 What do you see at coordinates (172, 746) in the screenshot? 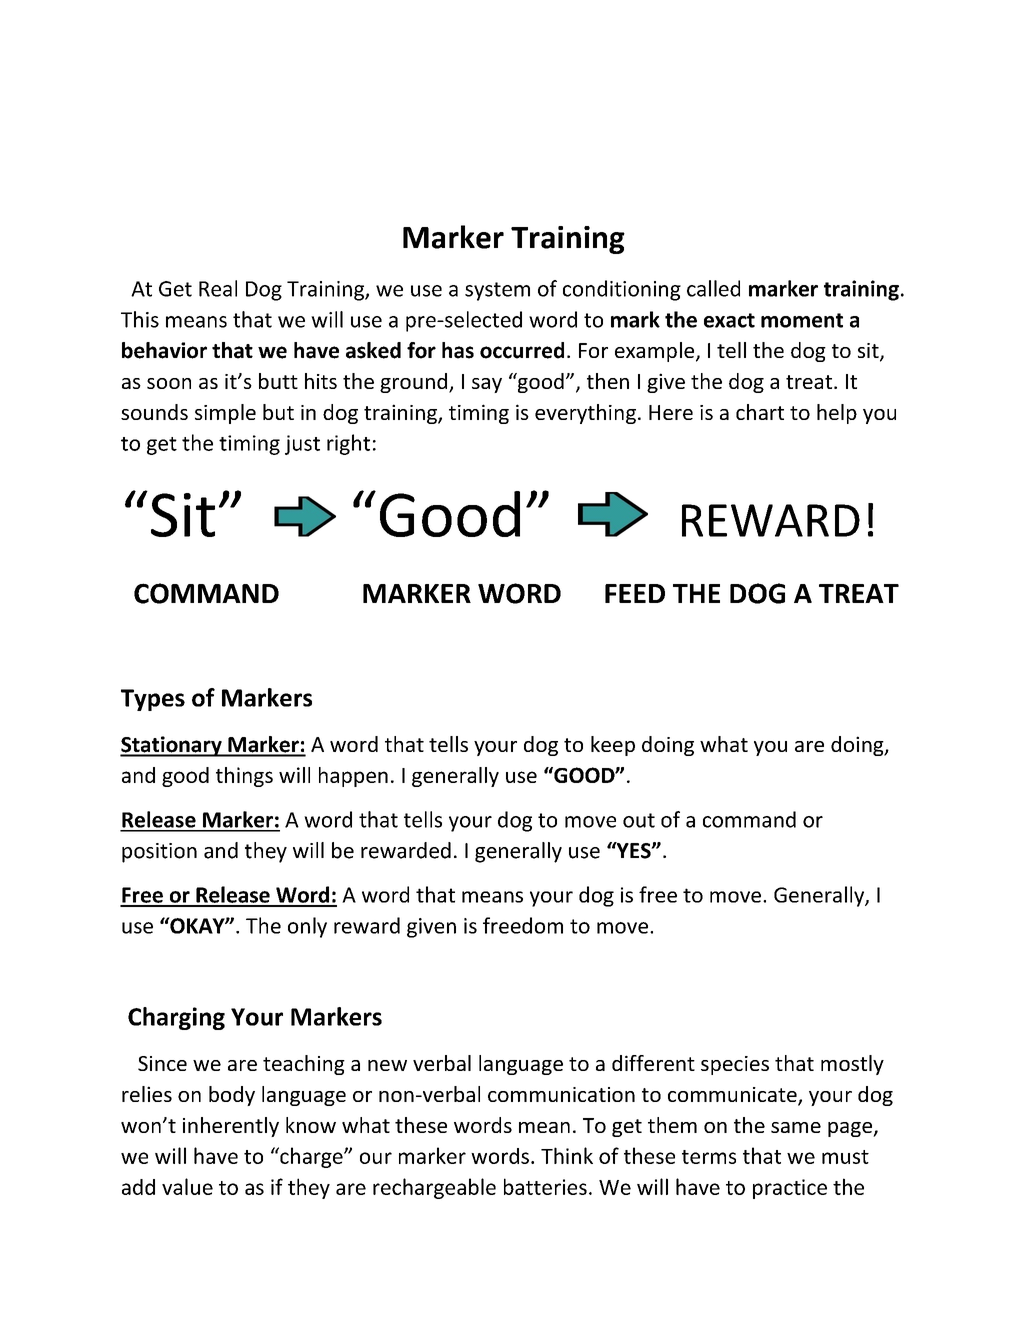
I see `Stationary` at bounding box center [172, 746].
